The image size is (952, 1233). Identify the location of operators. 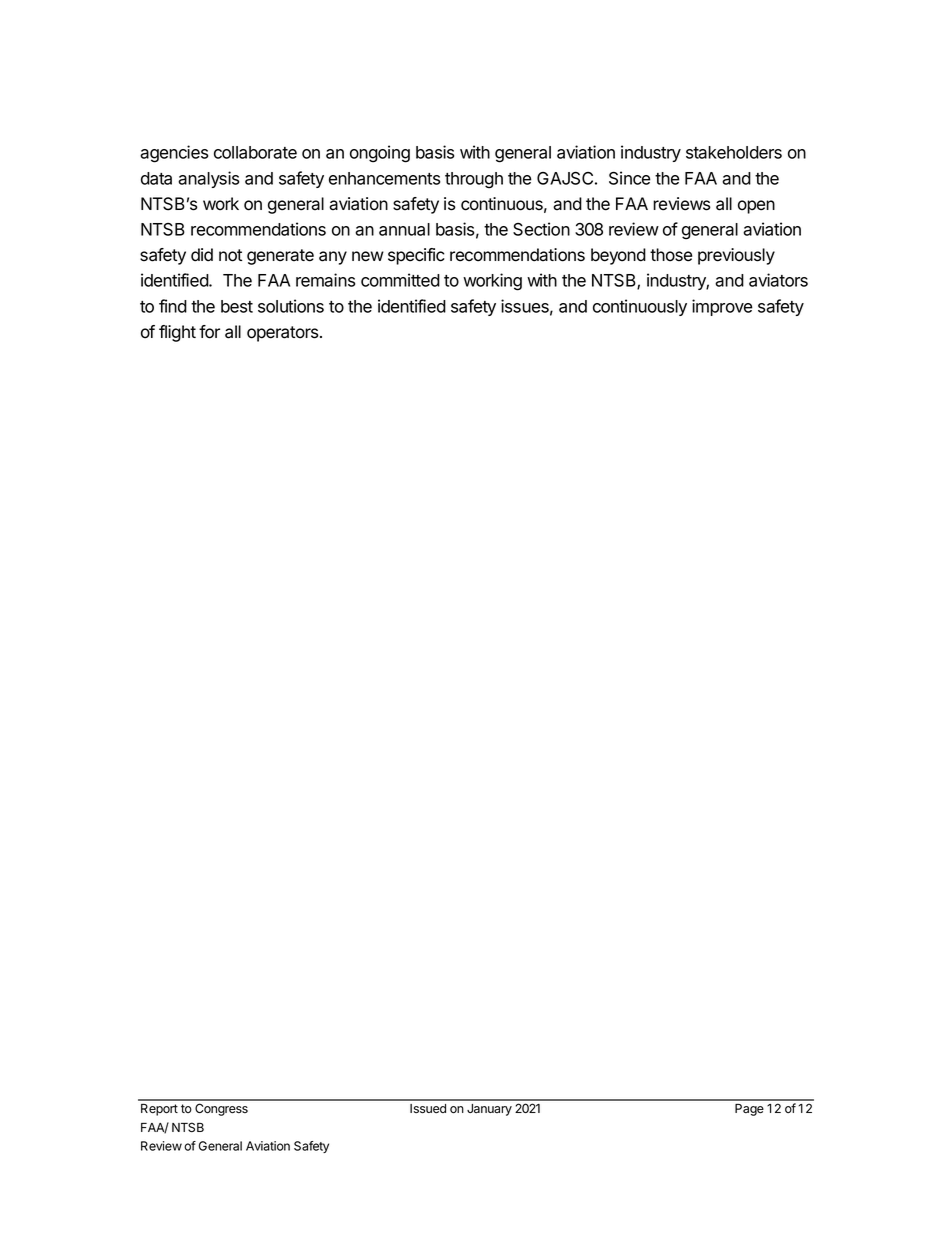
(284, 334).
